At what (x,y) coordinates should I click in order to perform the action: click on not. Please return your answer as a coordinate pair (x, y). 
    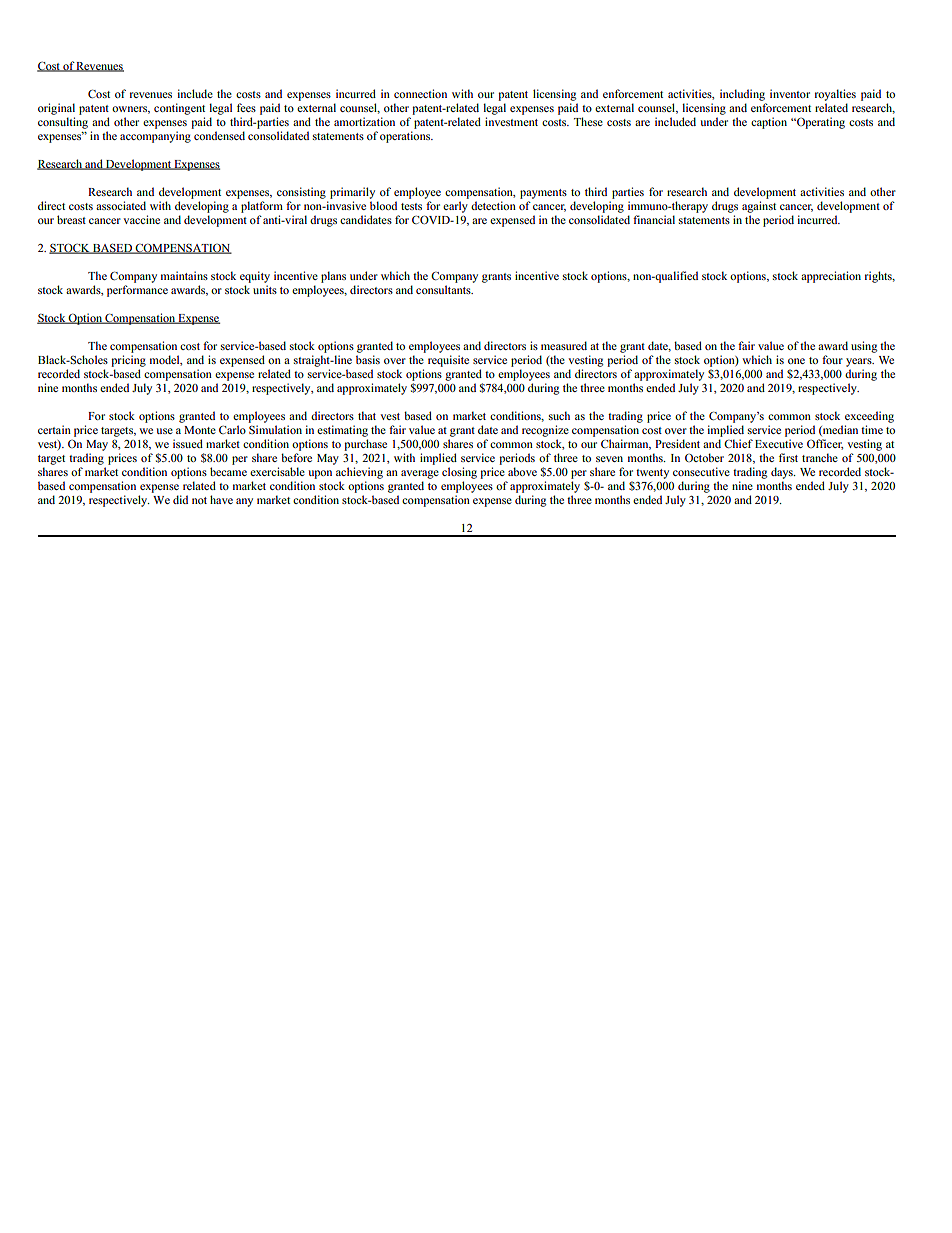
    Looking at the image, I should click on (199, 500).
